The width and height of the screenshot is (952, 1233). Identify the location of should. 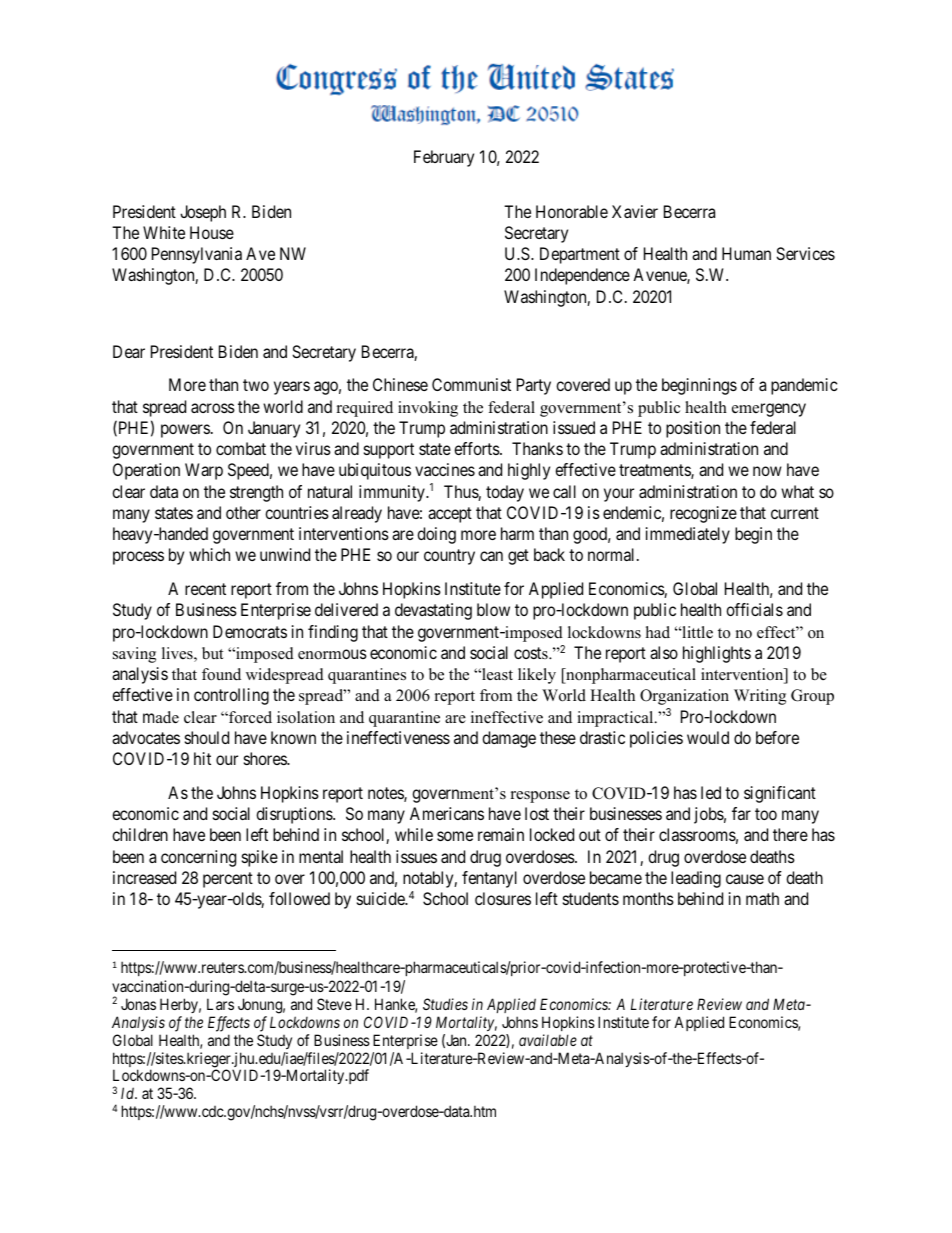
(207, 737).
